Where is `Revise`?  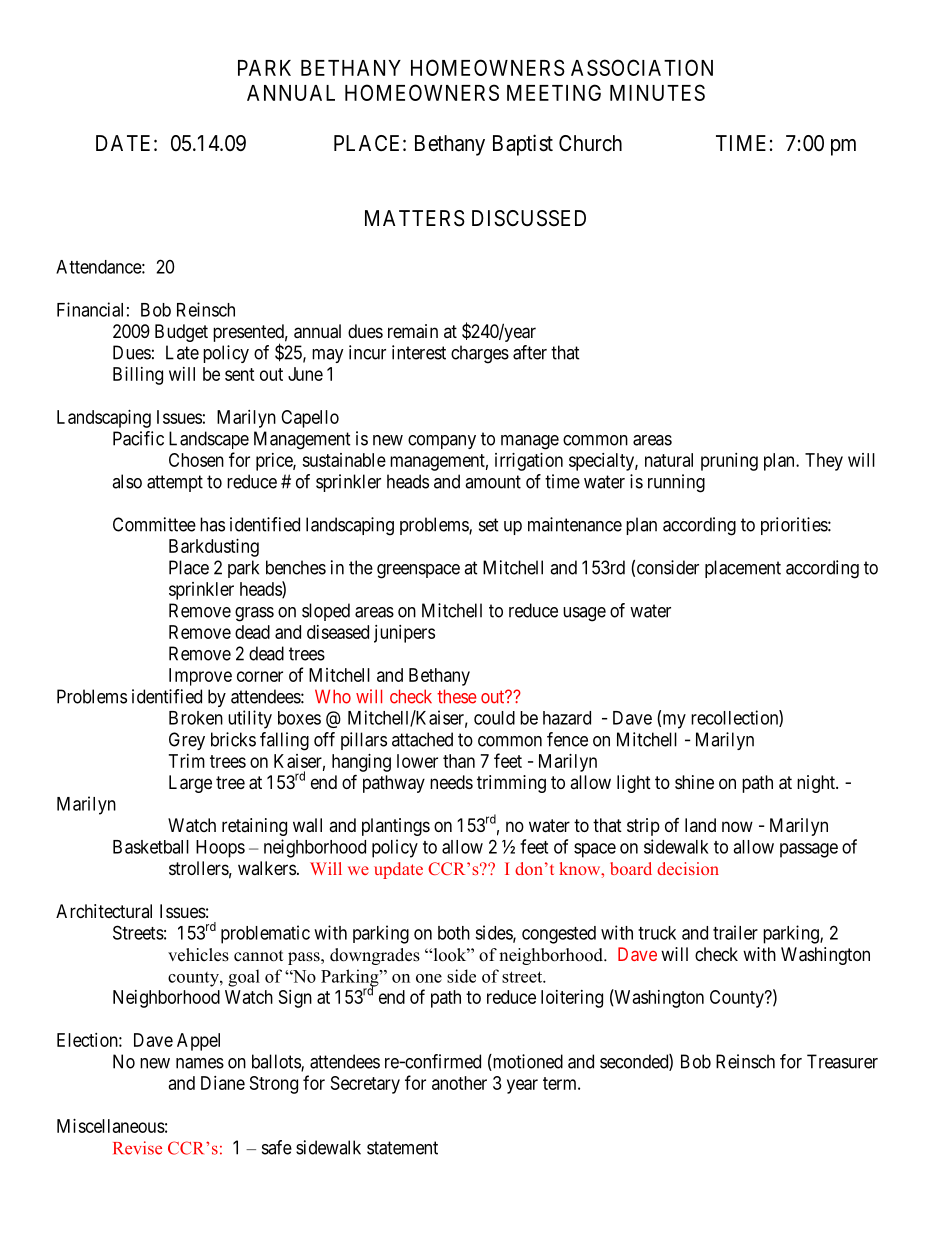
Revise is located at coordinates (137, 1148).
